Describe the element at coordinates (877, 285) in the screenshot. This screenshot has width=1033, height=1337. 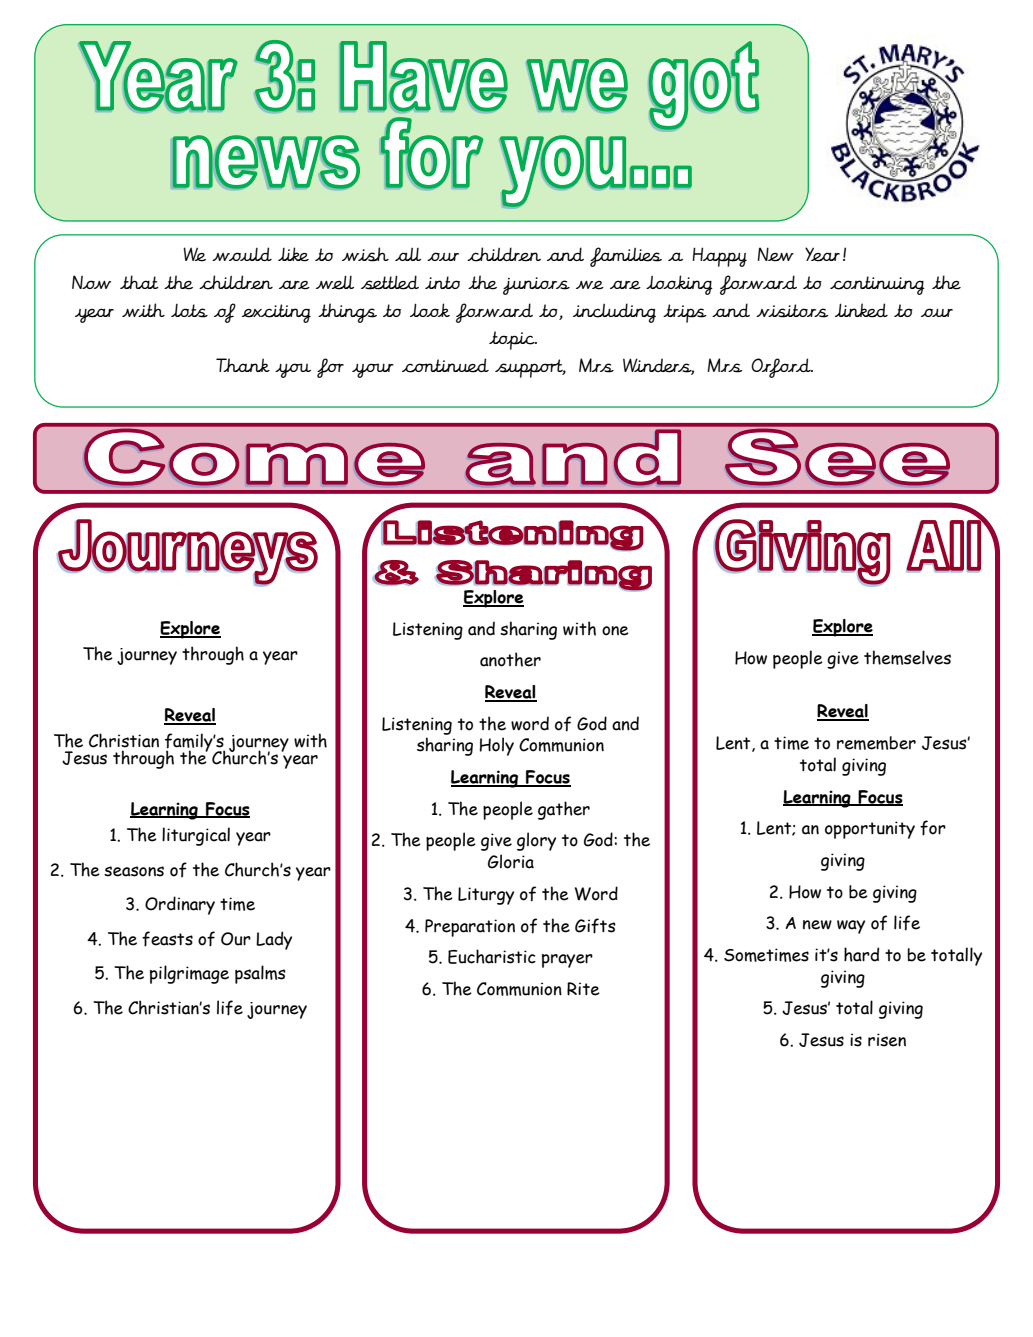
I see `continuing` at that location.
